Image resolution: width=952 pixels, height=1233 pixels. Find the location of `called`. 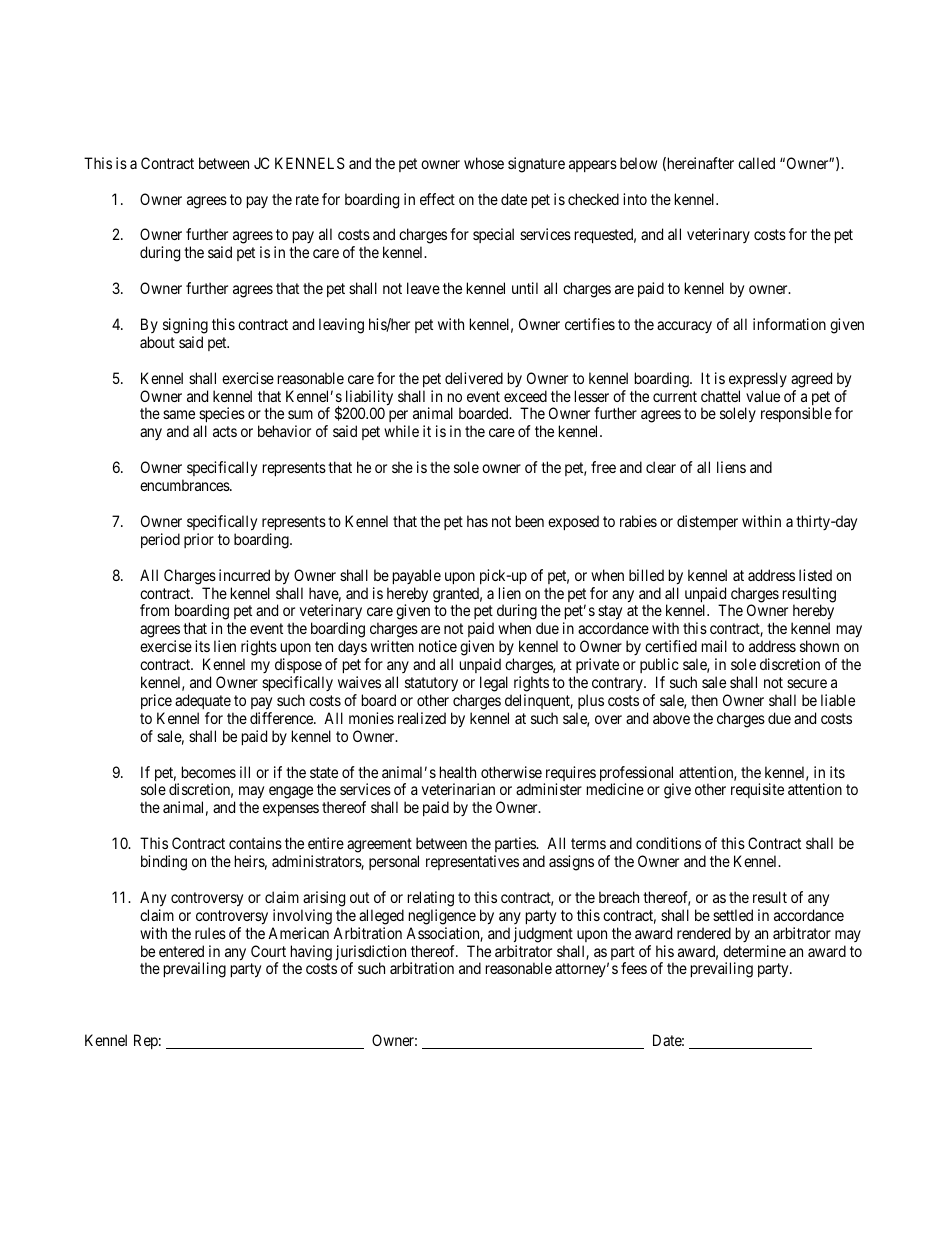

called is located at coordinates (756, 163).
